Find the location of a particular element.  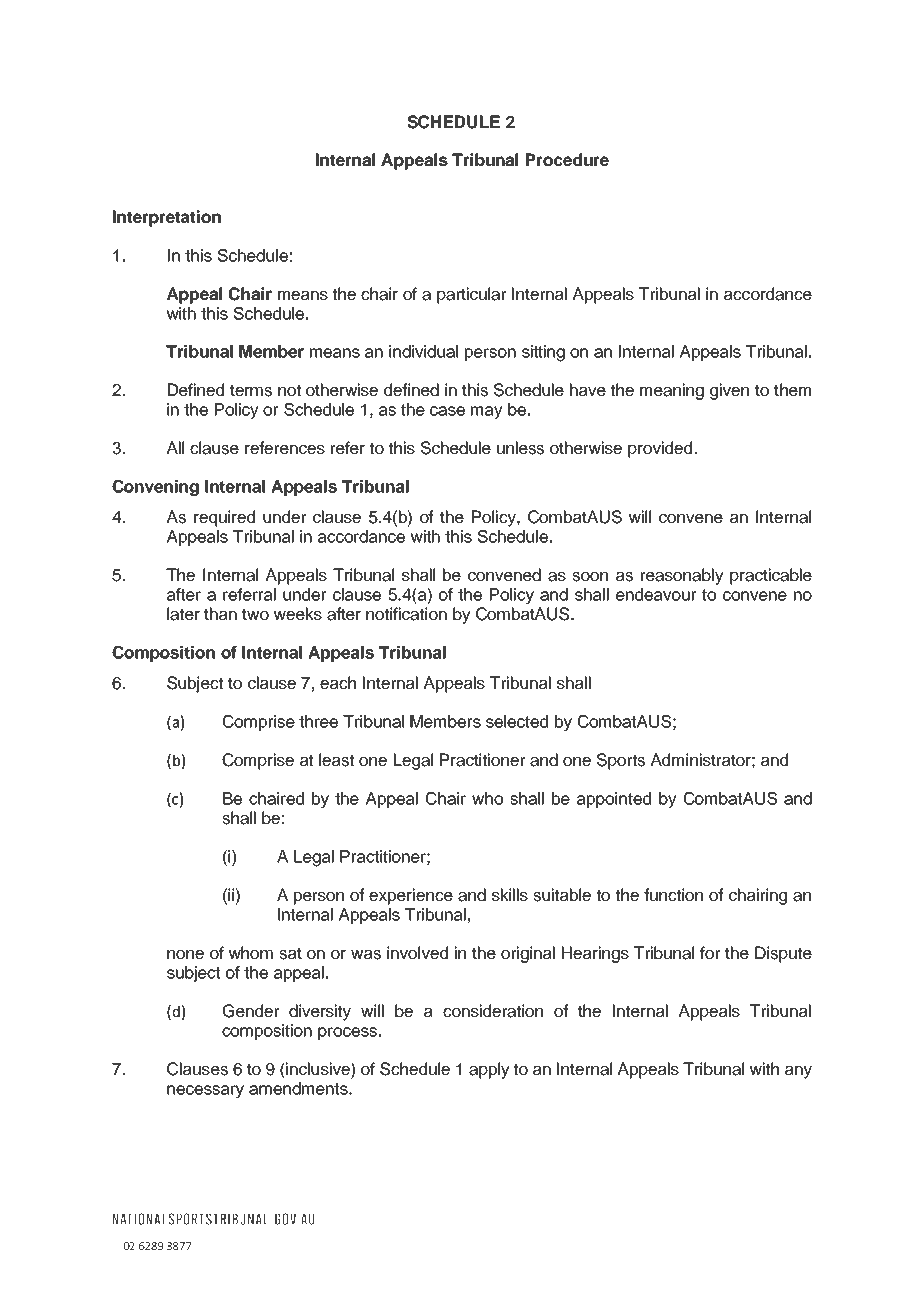

Interpretation is located at coordinates (167, 218).
